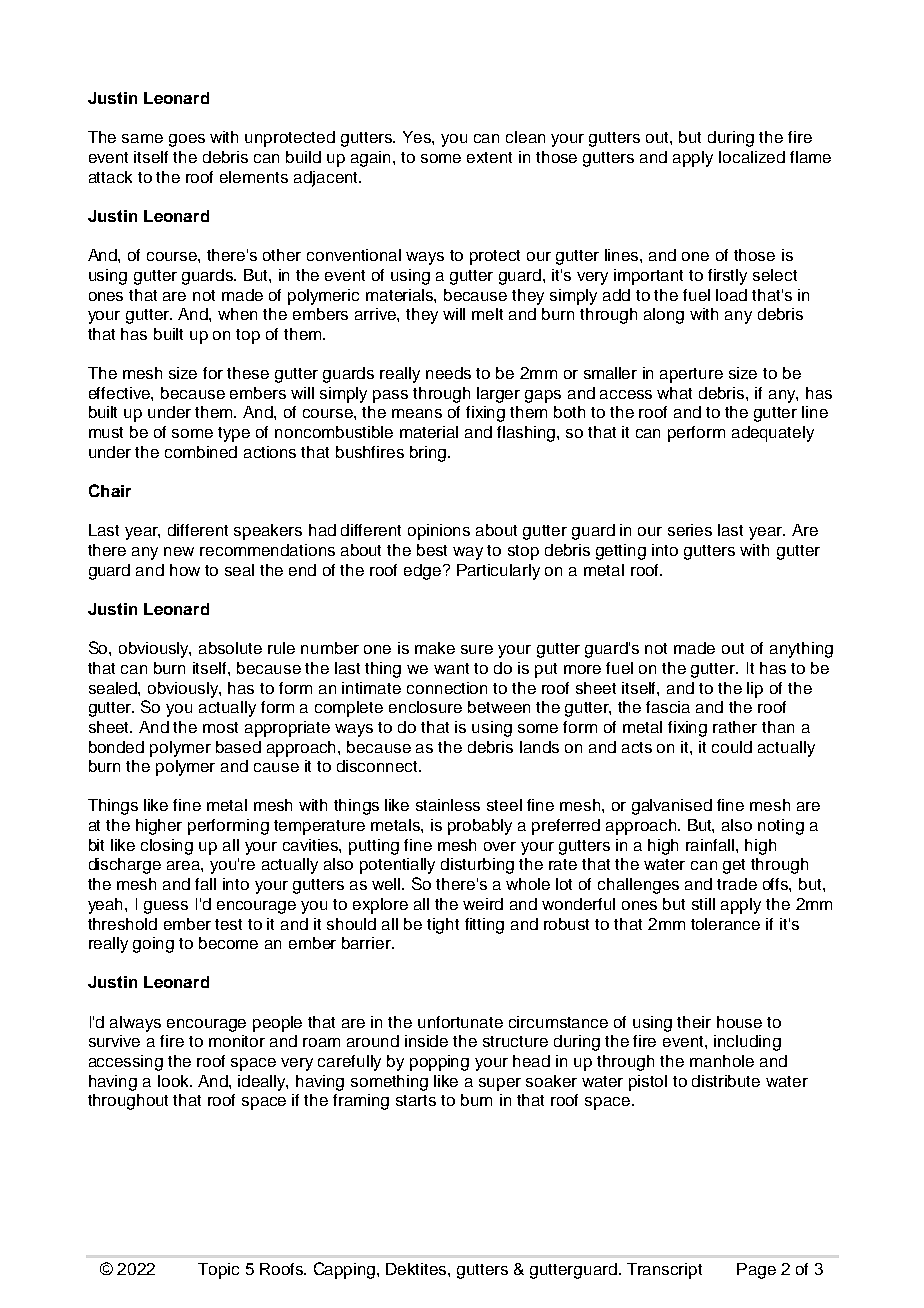 The height and width of the screenshot is (1308, 924). I want to click on goes, so click(187, 140).
